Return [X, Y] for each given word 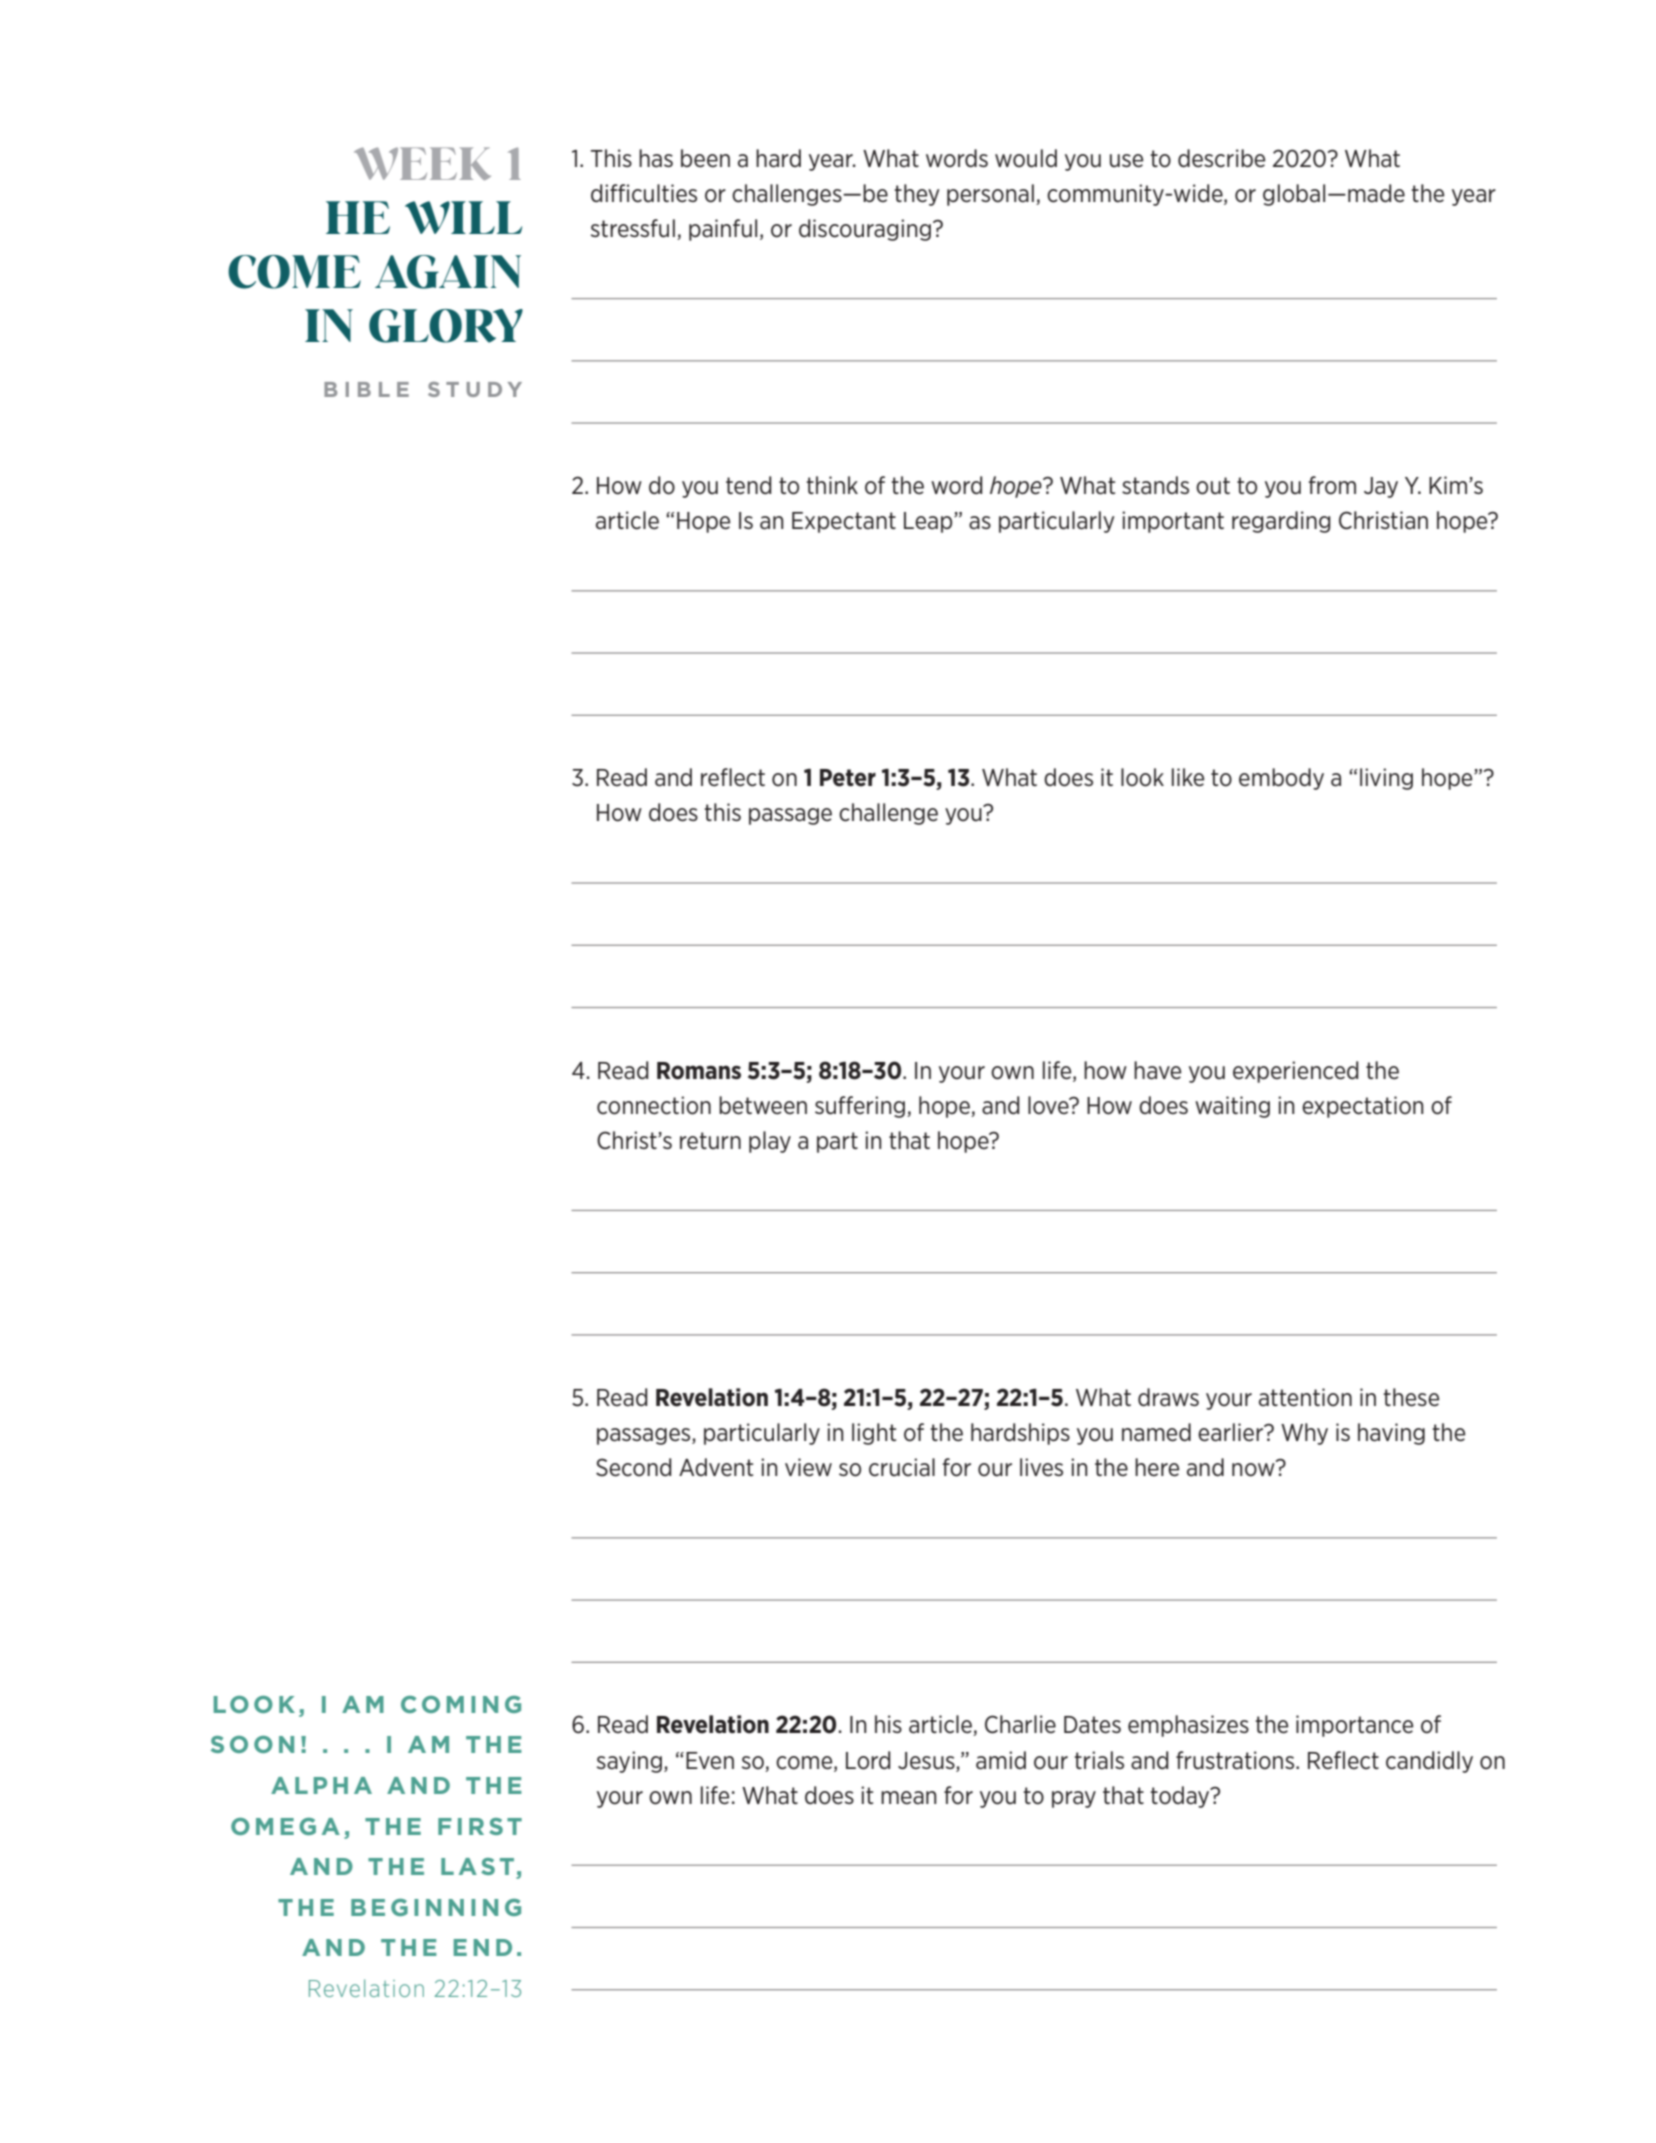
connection [654, 1105]
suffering [861, 1107]
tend [749, 485]
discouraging [865, 230]
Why [1304, 1434]
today [1181, 1797]
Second [634, 1467]
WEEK [422, 163]
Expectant [844, 522]
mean [909, 1798]
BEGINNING [436, 1907]
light [874, 1434]
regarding [1281, 522]
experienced [1296, 1072]
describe [1221, 158]
